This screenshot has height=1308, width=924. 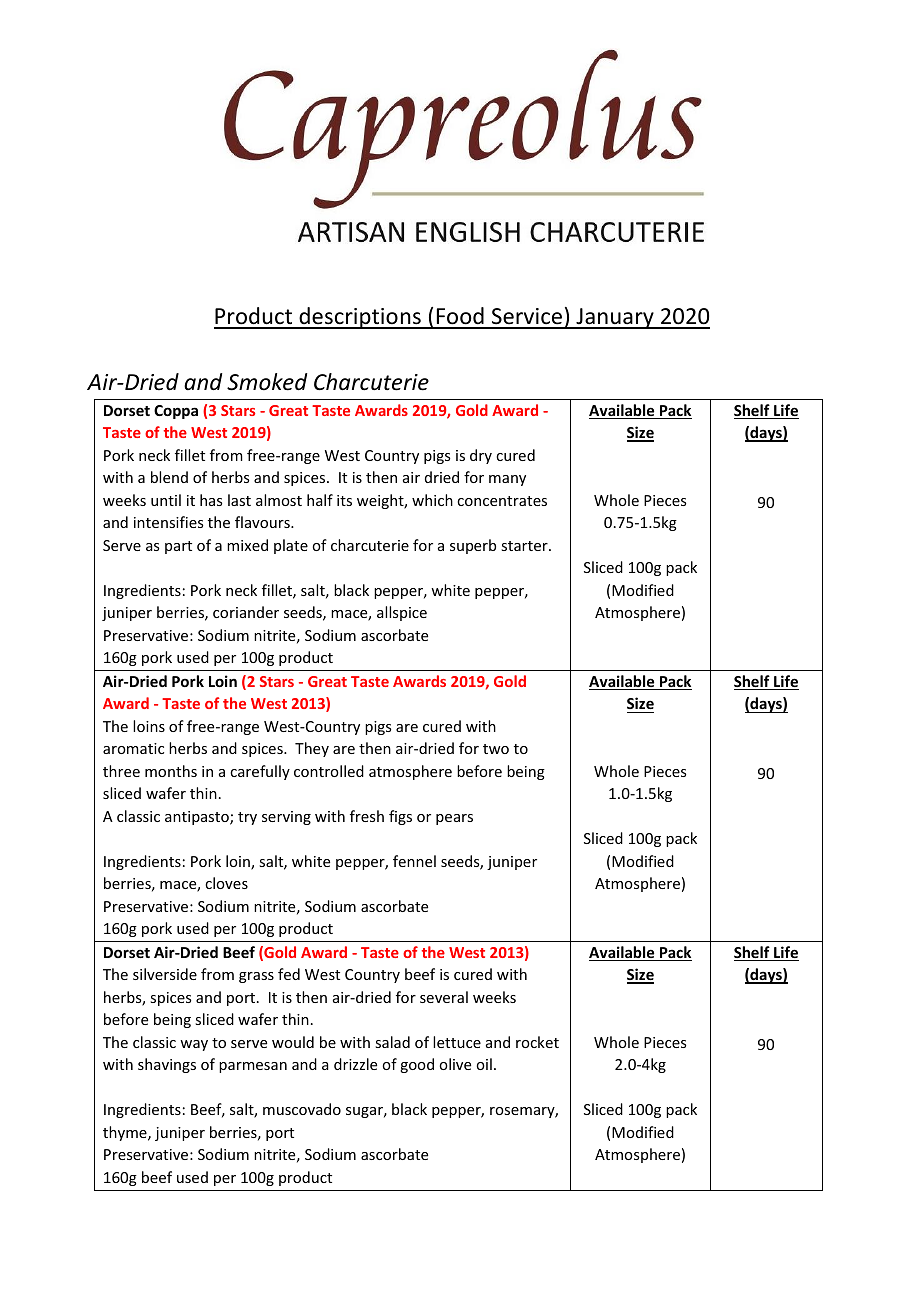 I want to click on part, so click(x=178, y=547).
